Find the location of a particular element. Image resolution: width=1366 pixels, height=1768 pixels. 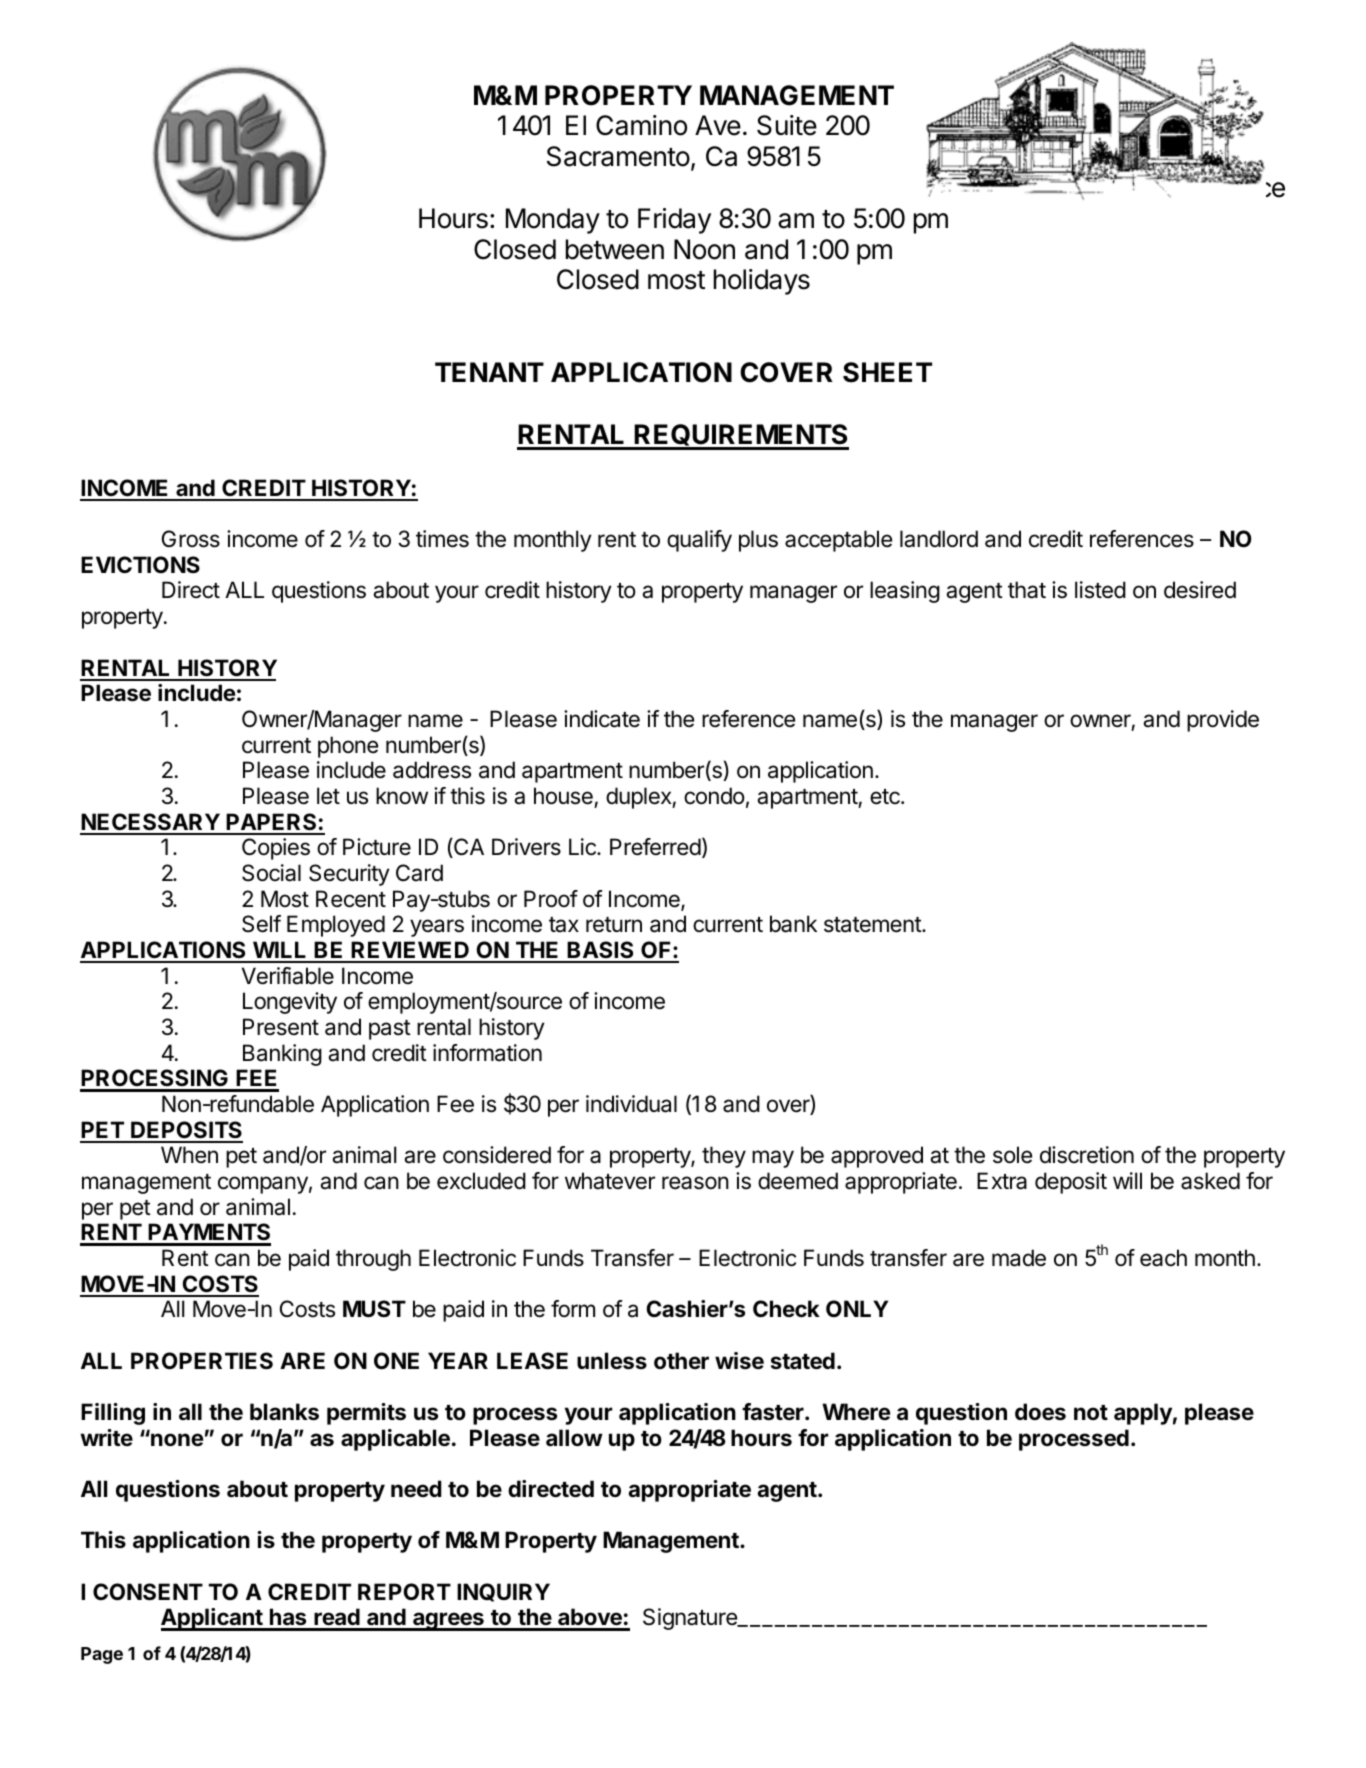

not is located at coordinates (1091, 1412).
